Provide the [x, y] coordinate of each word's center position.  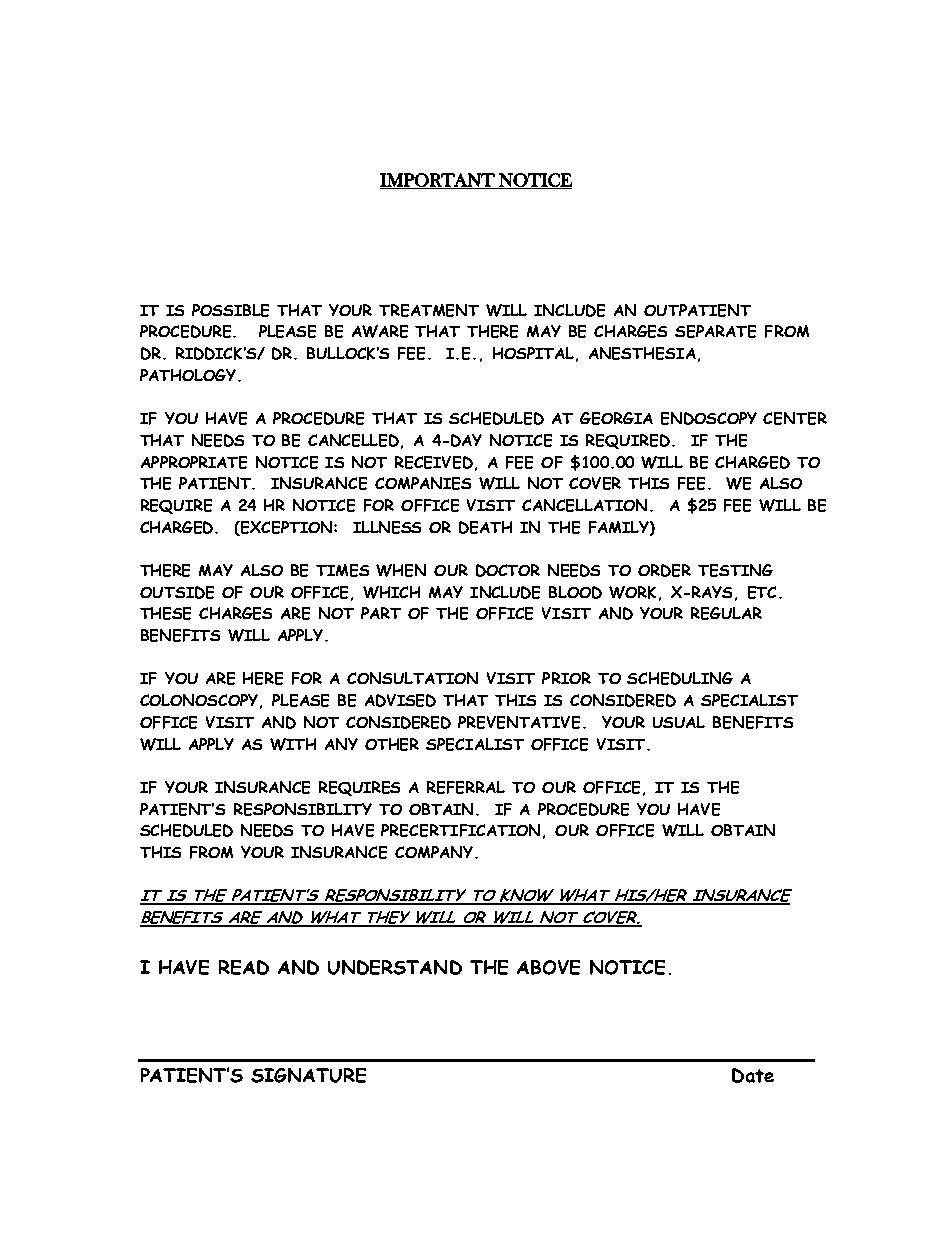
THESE [165, 613]
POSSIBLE [230, 310]
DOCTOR [508, 570]
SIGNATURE [308, 1075]
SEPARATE [715, 331]
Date [753, 1075]
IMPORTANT [438, 181]
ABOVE [548, 967]
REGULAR [726, 613]
